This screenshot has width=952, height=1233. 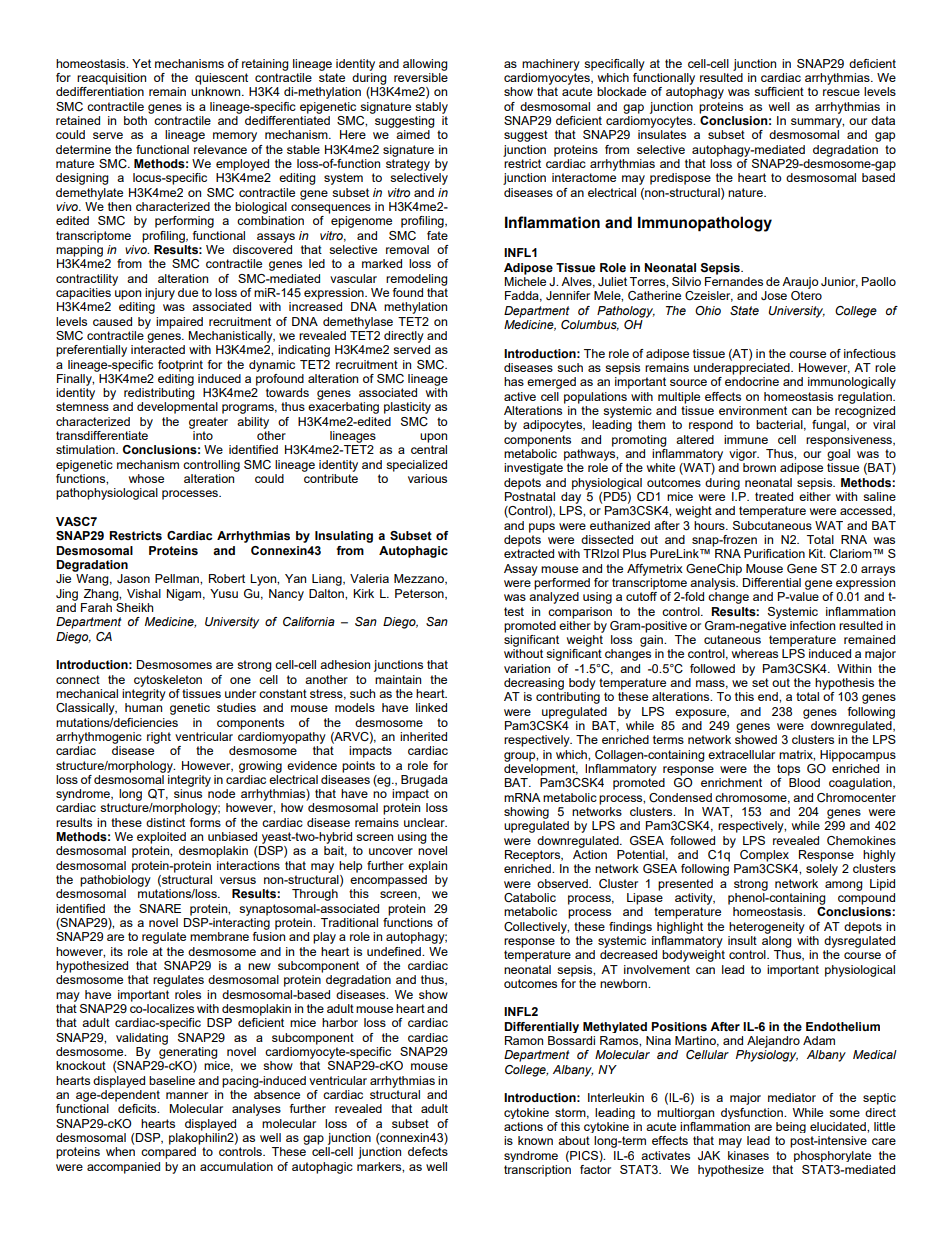 I want to click on Brugada, so click(x=424, y=781).
